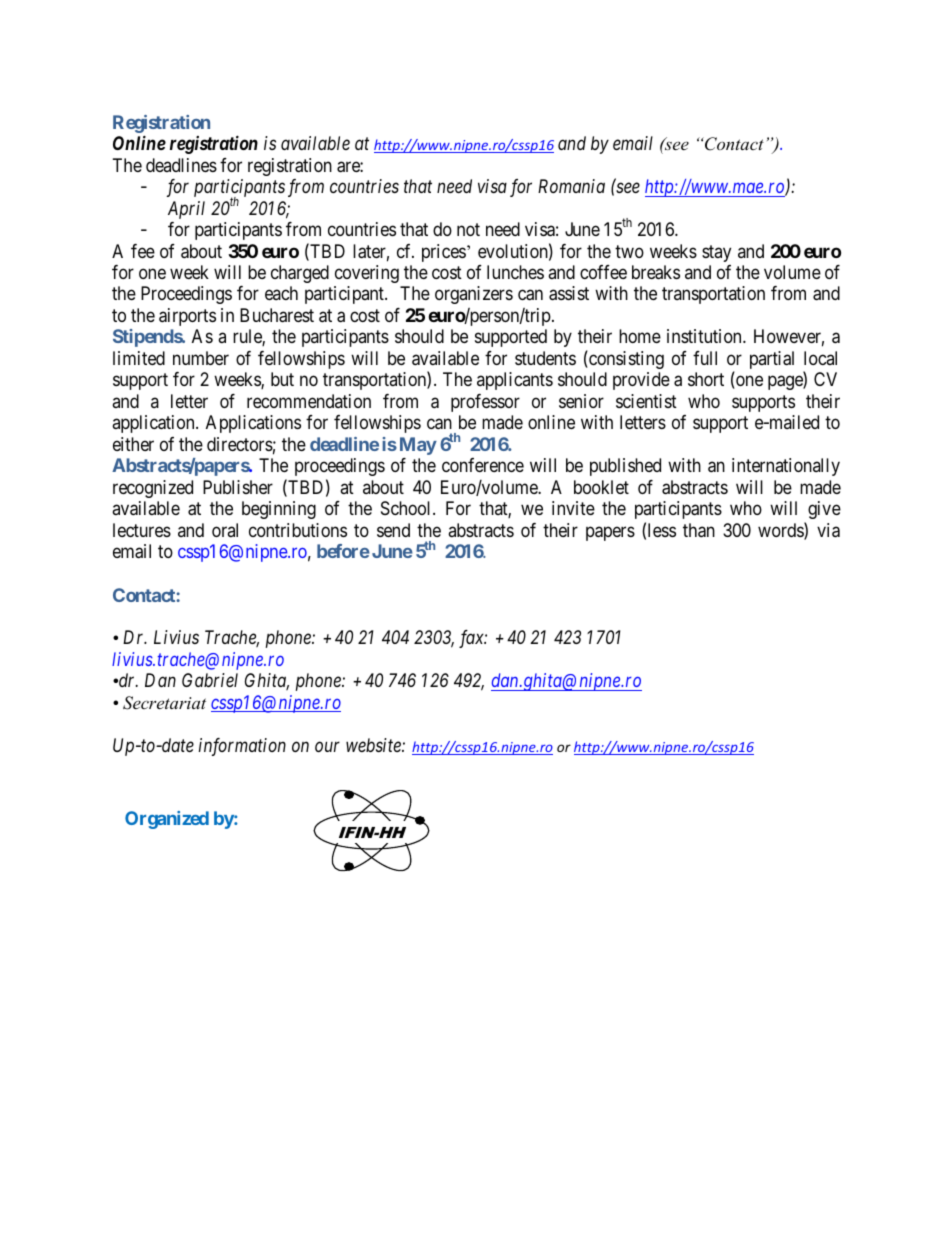 The image size is (952, 1233). What do you see at coordinates (699, 530) in the page?
I see `than` at bounding box center [699, 530].
